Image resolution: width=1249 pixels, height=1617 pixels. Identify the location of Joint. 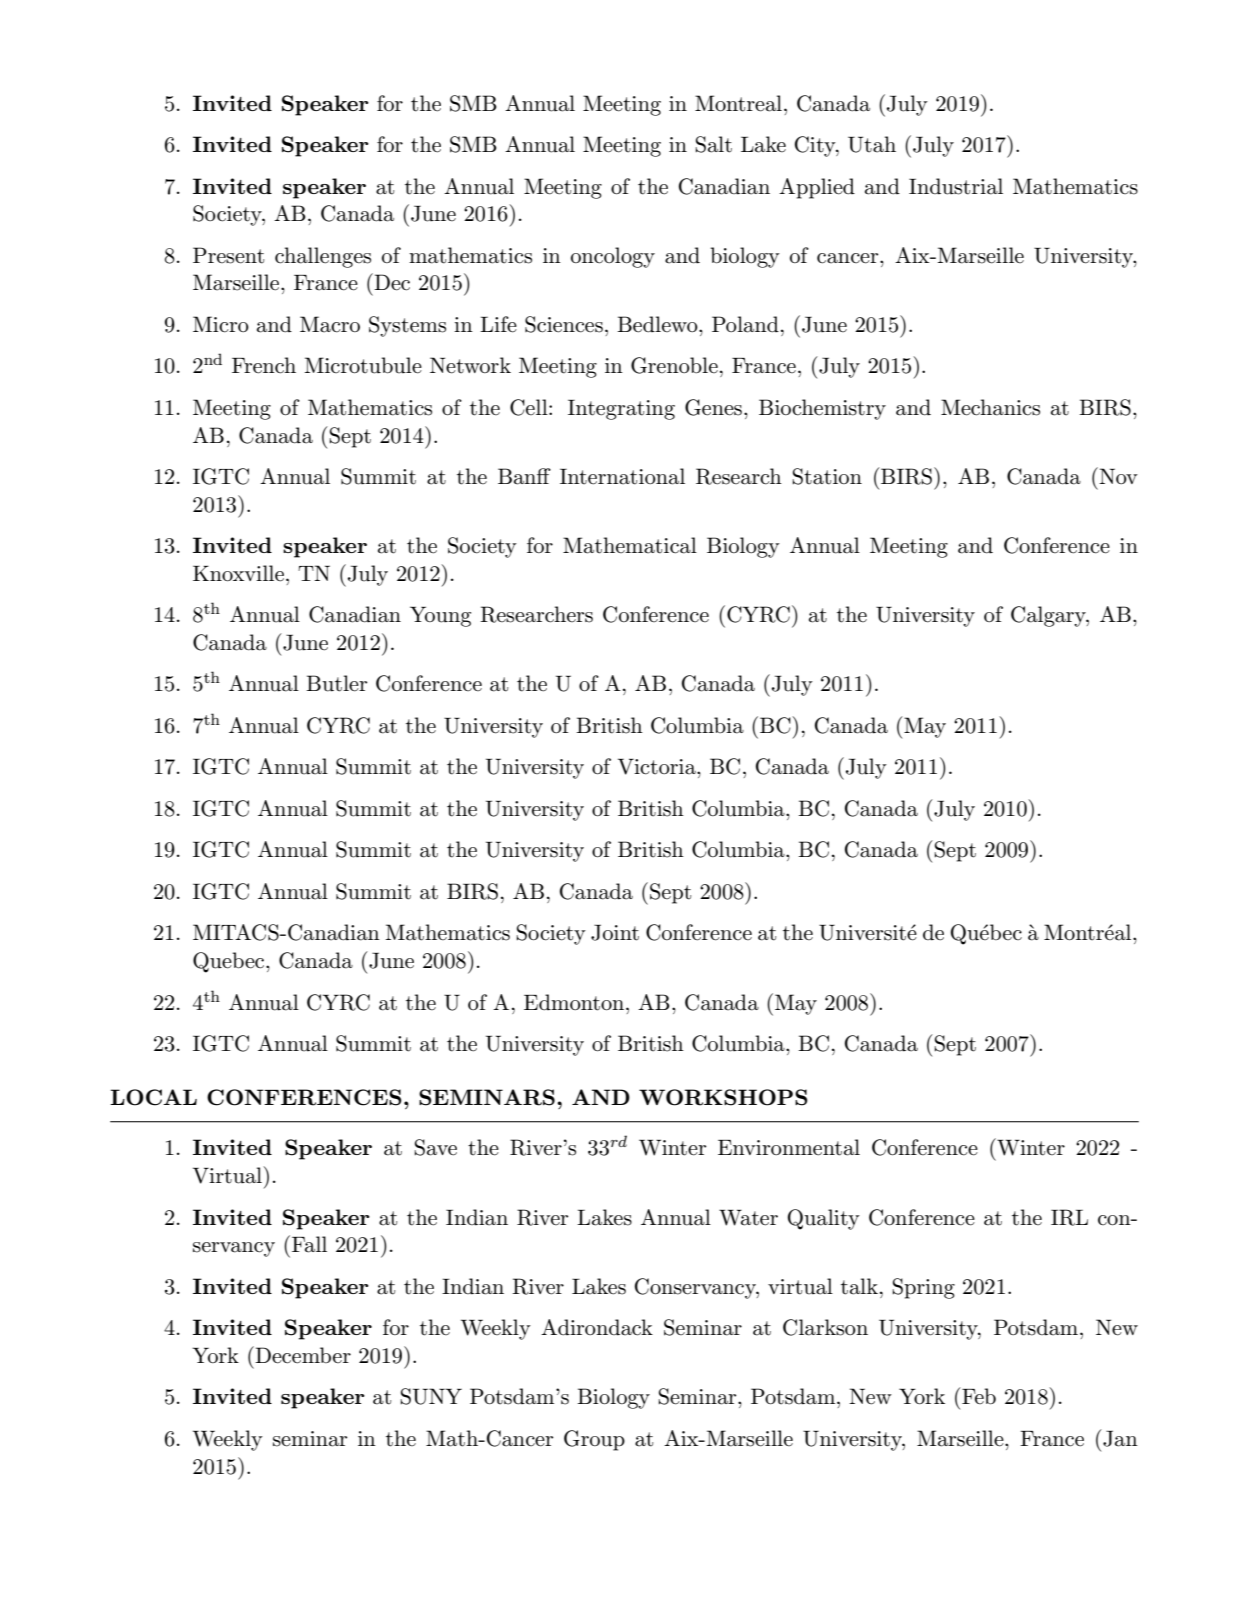
(615, 932).
